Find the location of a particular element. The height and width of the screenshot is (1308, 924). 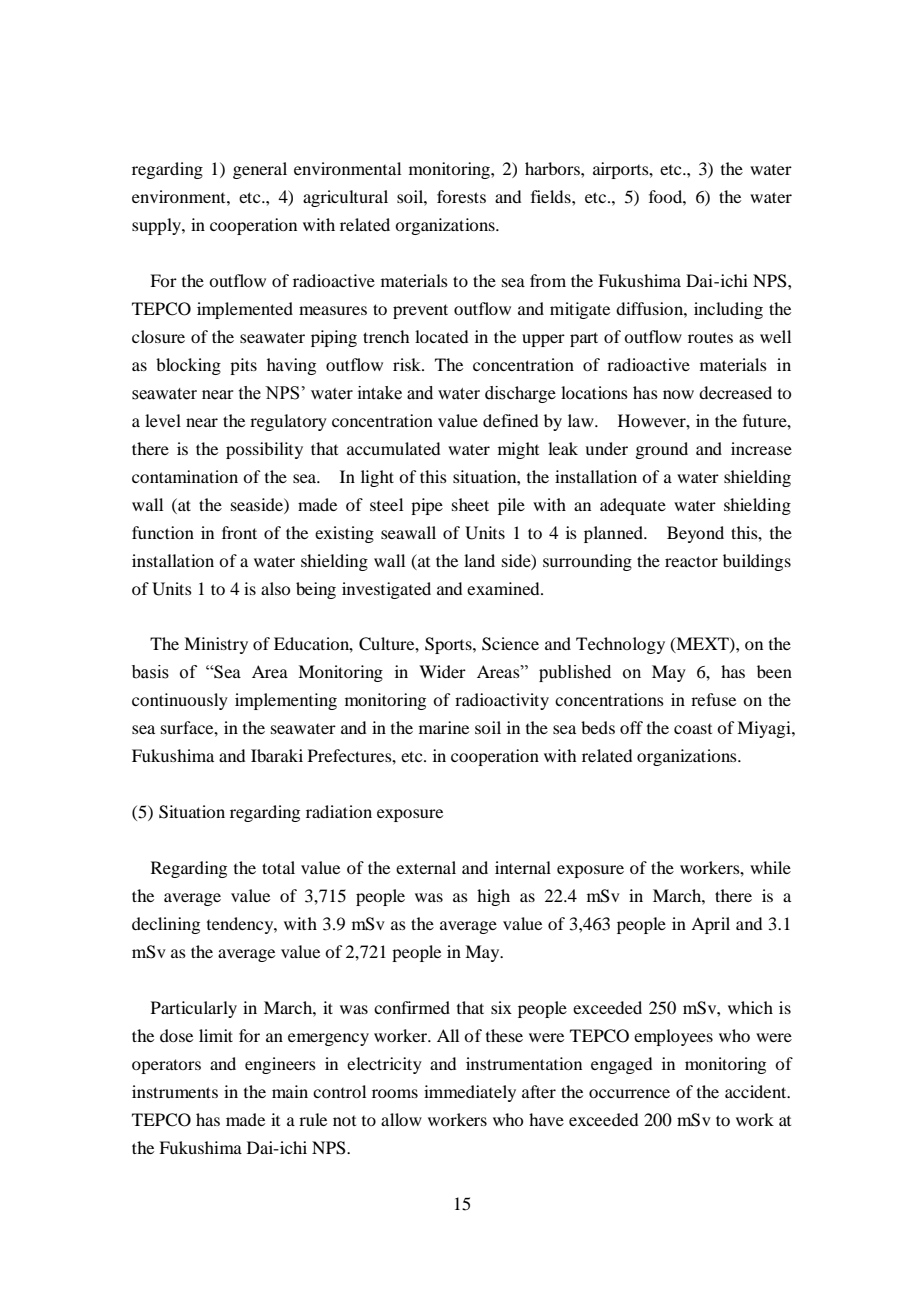

fields is located at coordinates (552, 196).
